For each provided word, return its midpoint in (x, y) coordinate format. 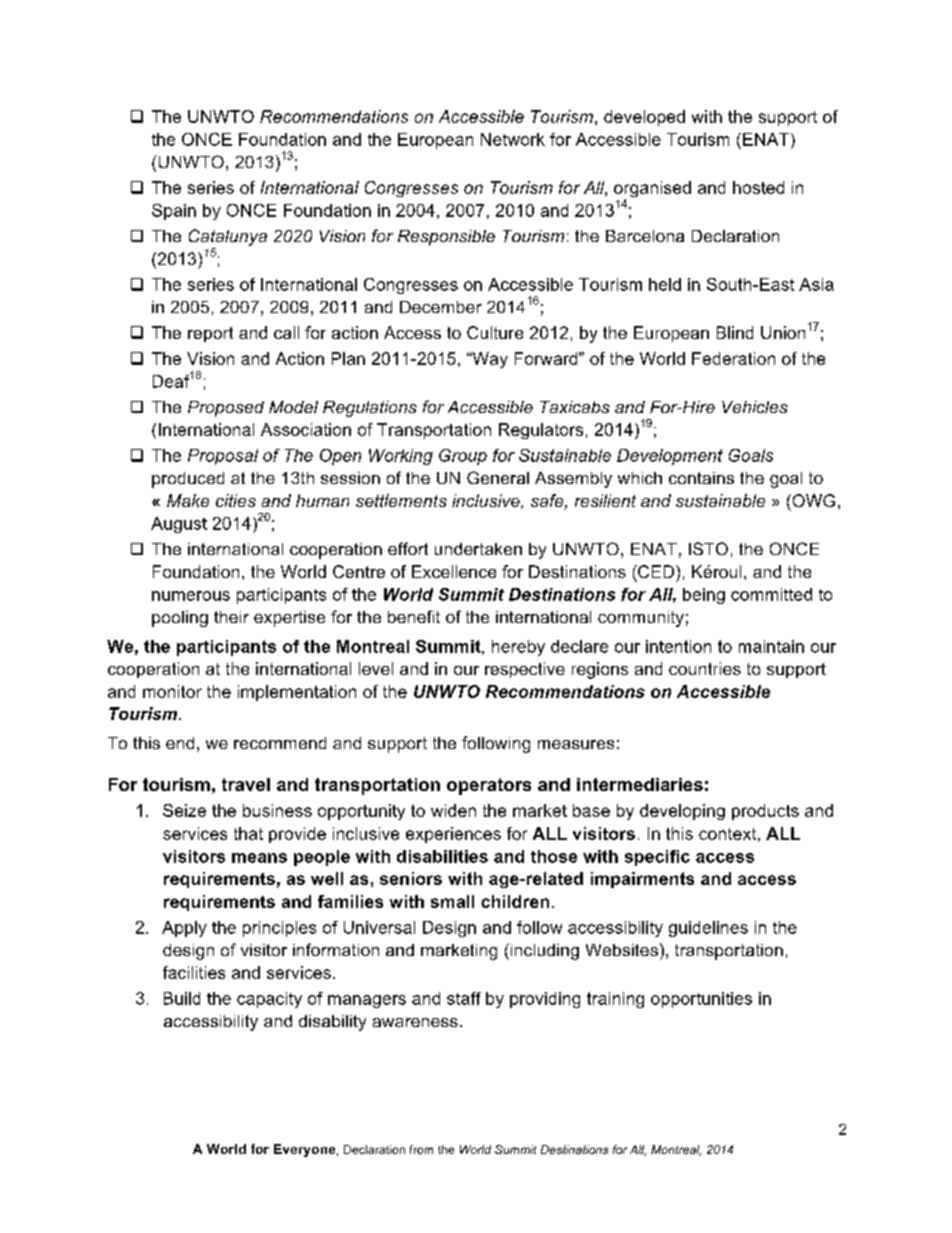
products (765, 812)
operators (489, 786)
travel (246, 784)
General (498, 477)
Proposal (223, 457)
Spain (174, 212)
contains (701, 478)
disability (332, 1023)
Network (513, 139)
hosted (758, 187)
